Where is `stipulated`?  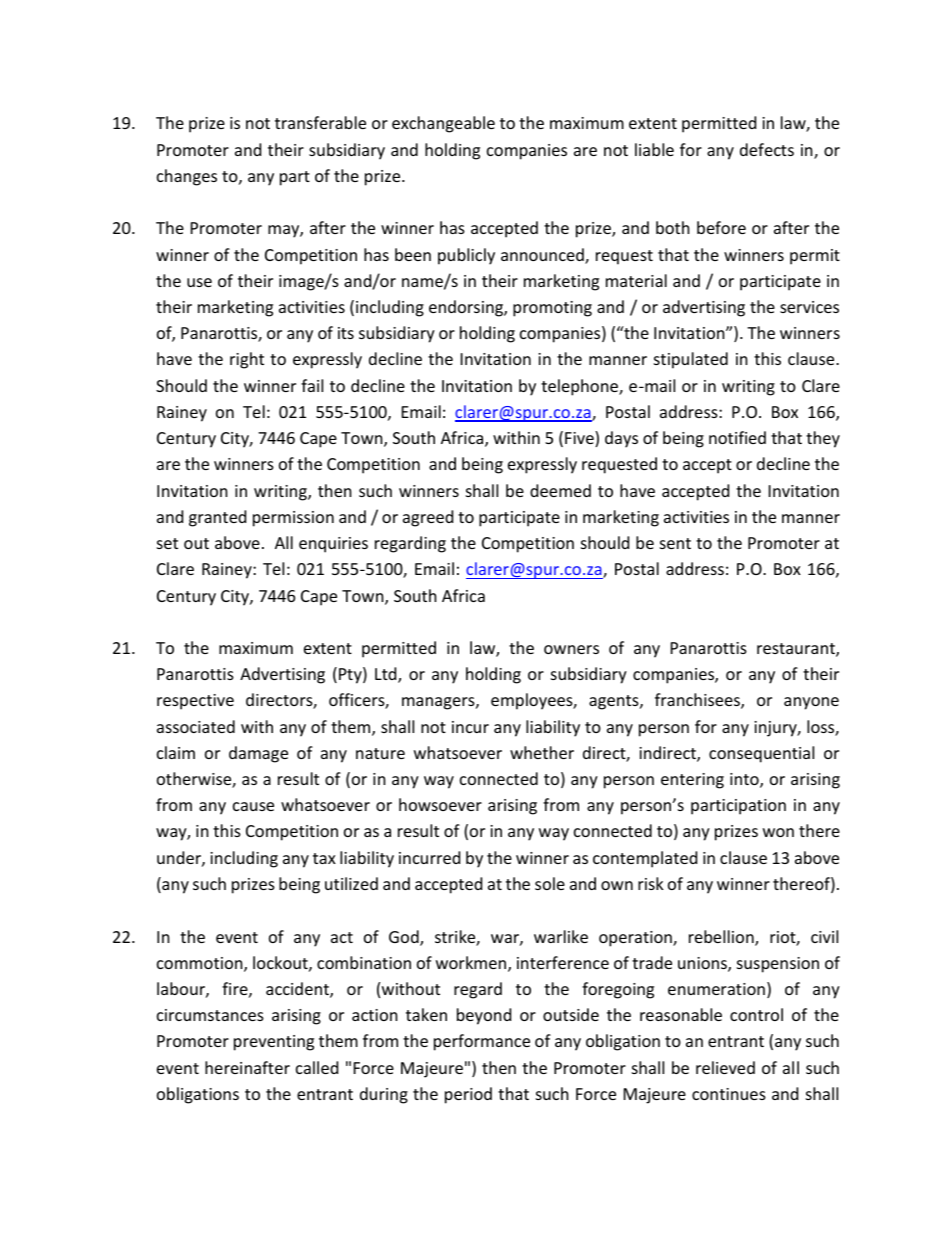 stipulated is located at coordinates (691, 360).
